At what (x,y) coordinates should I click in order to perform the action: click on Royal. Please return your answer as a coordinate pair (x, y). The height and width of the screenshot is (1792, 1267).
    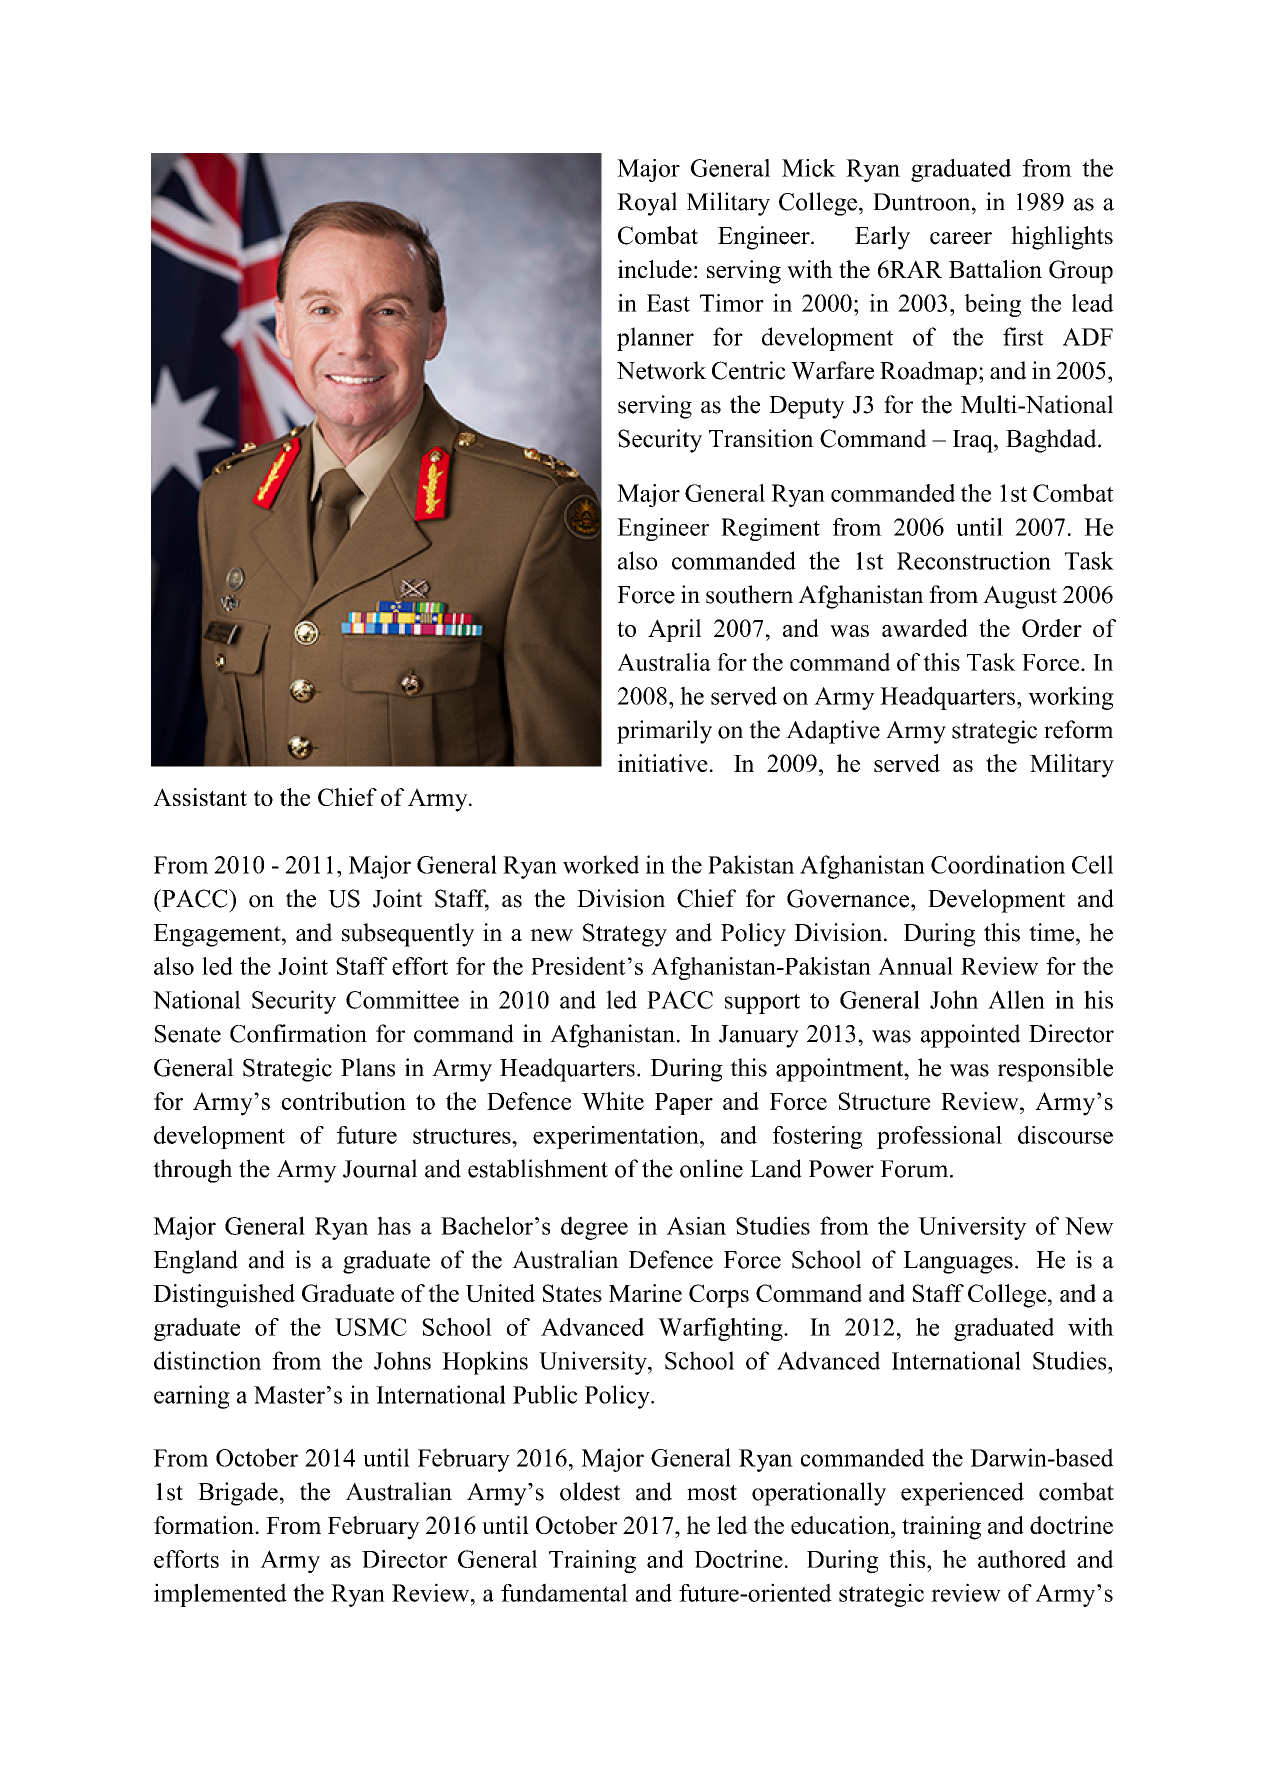
    Looking at the image, I should click on (647, 204).
